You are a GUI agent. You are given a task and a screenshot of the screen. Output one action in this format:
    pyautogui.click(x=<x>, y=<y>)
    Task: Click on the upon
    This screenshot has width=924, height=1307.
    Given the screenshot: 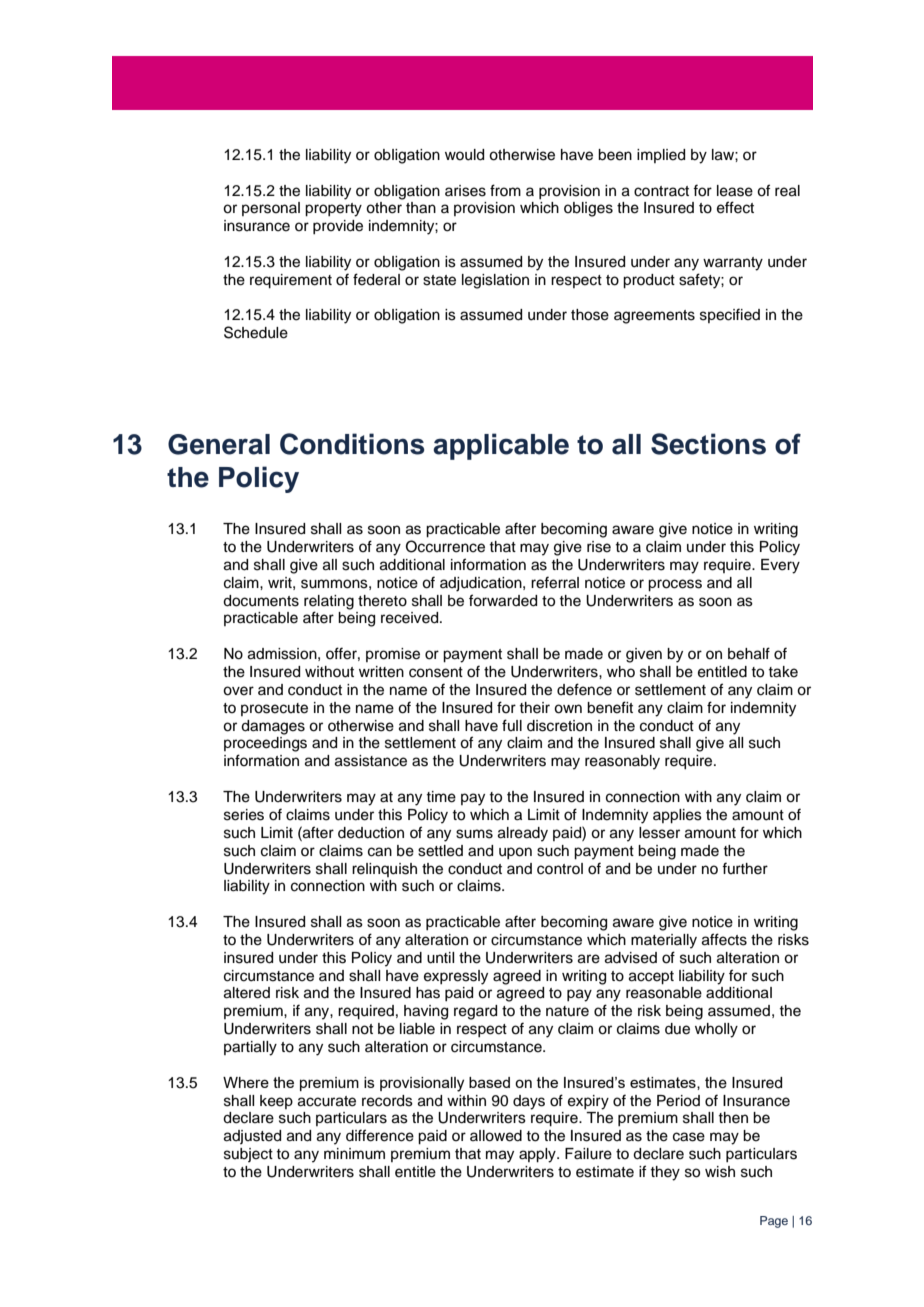 What is the action you would take?
    pyautogui.click(x=515, y=853)
